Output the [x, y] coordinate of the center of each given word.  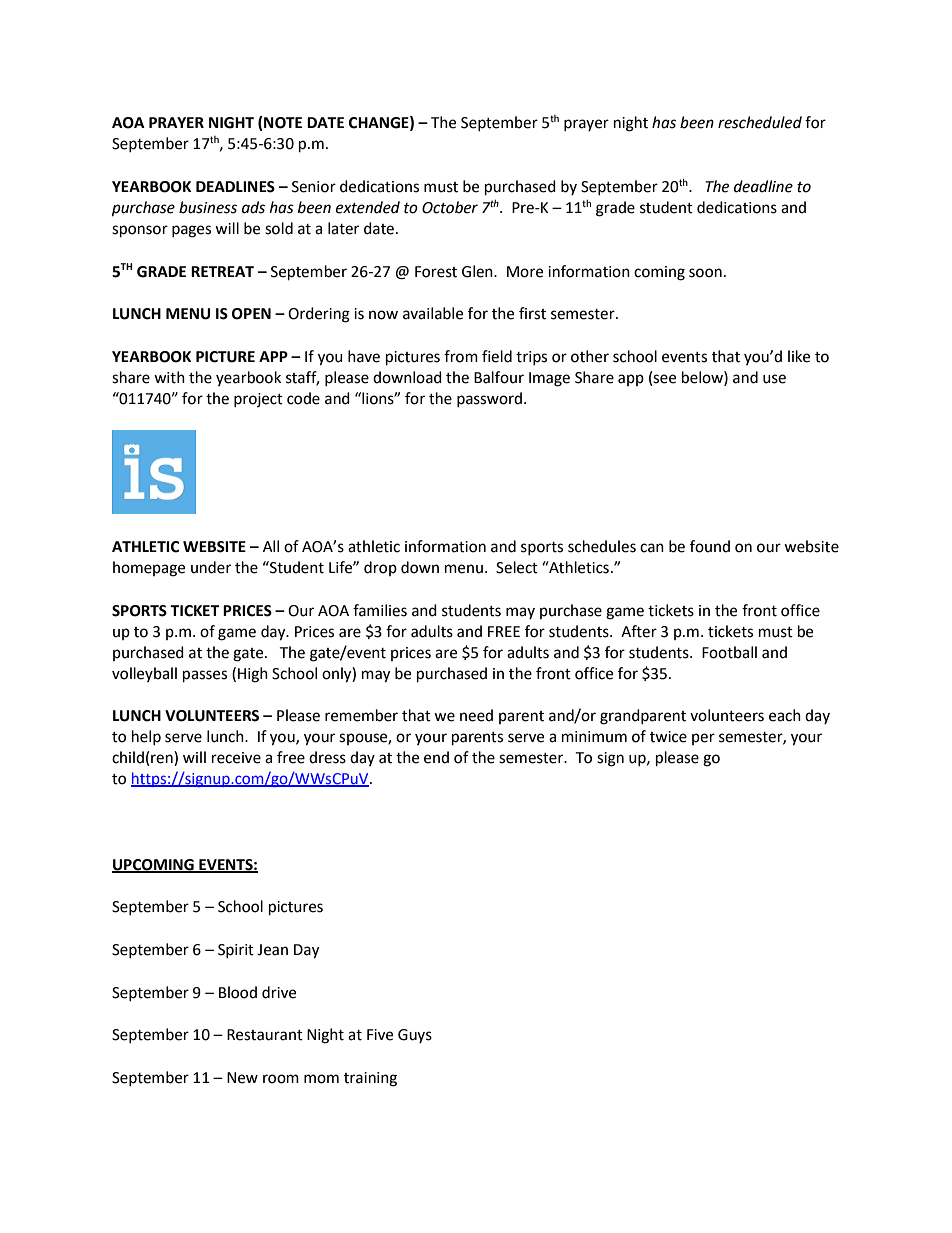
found [710, 546]
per [703, 739]
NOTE [282, 123]
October [450, 207]
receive [236, 758]
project [258, 400]
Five [380, 1035]
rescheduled [760, 122]
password [489, 399]
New [242, 1078]
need [476, 715]
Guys [415, 1036]
